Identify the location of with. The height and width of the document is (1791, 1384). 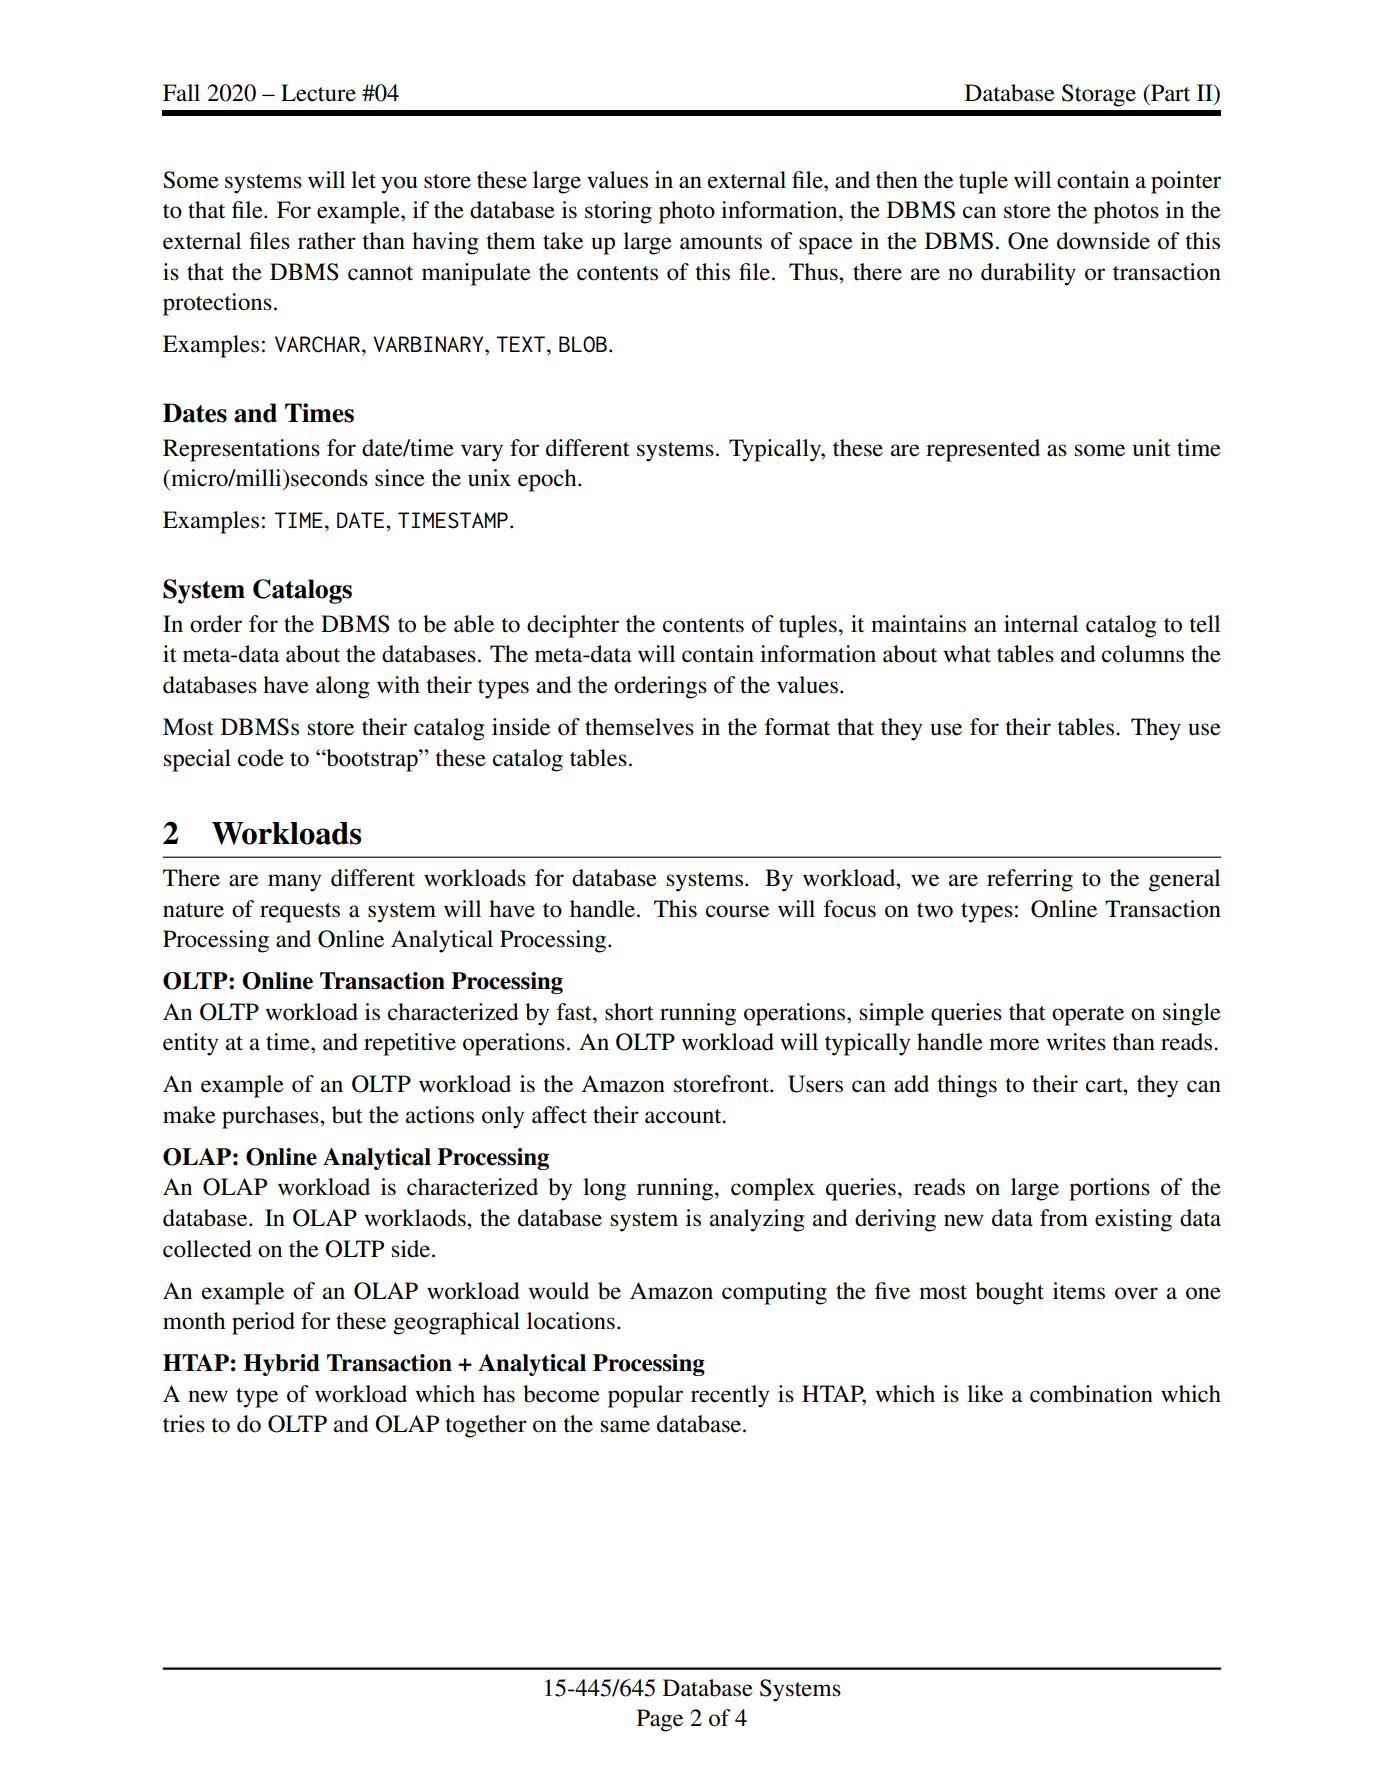
(398, 684).
